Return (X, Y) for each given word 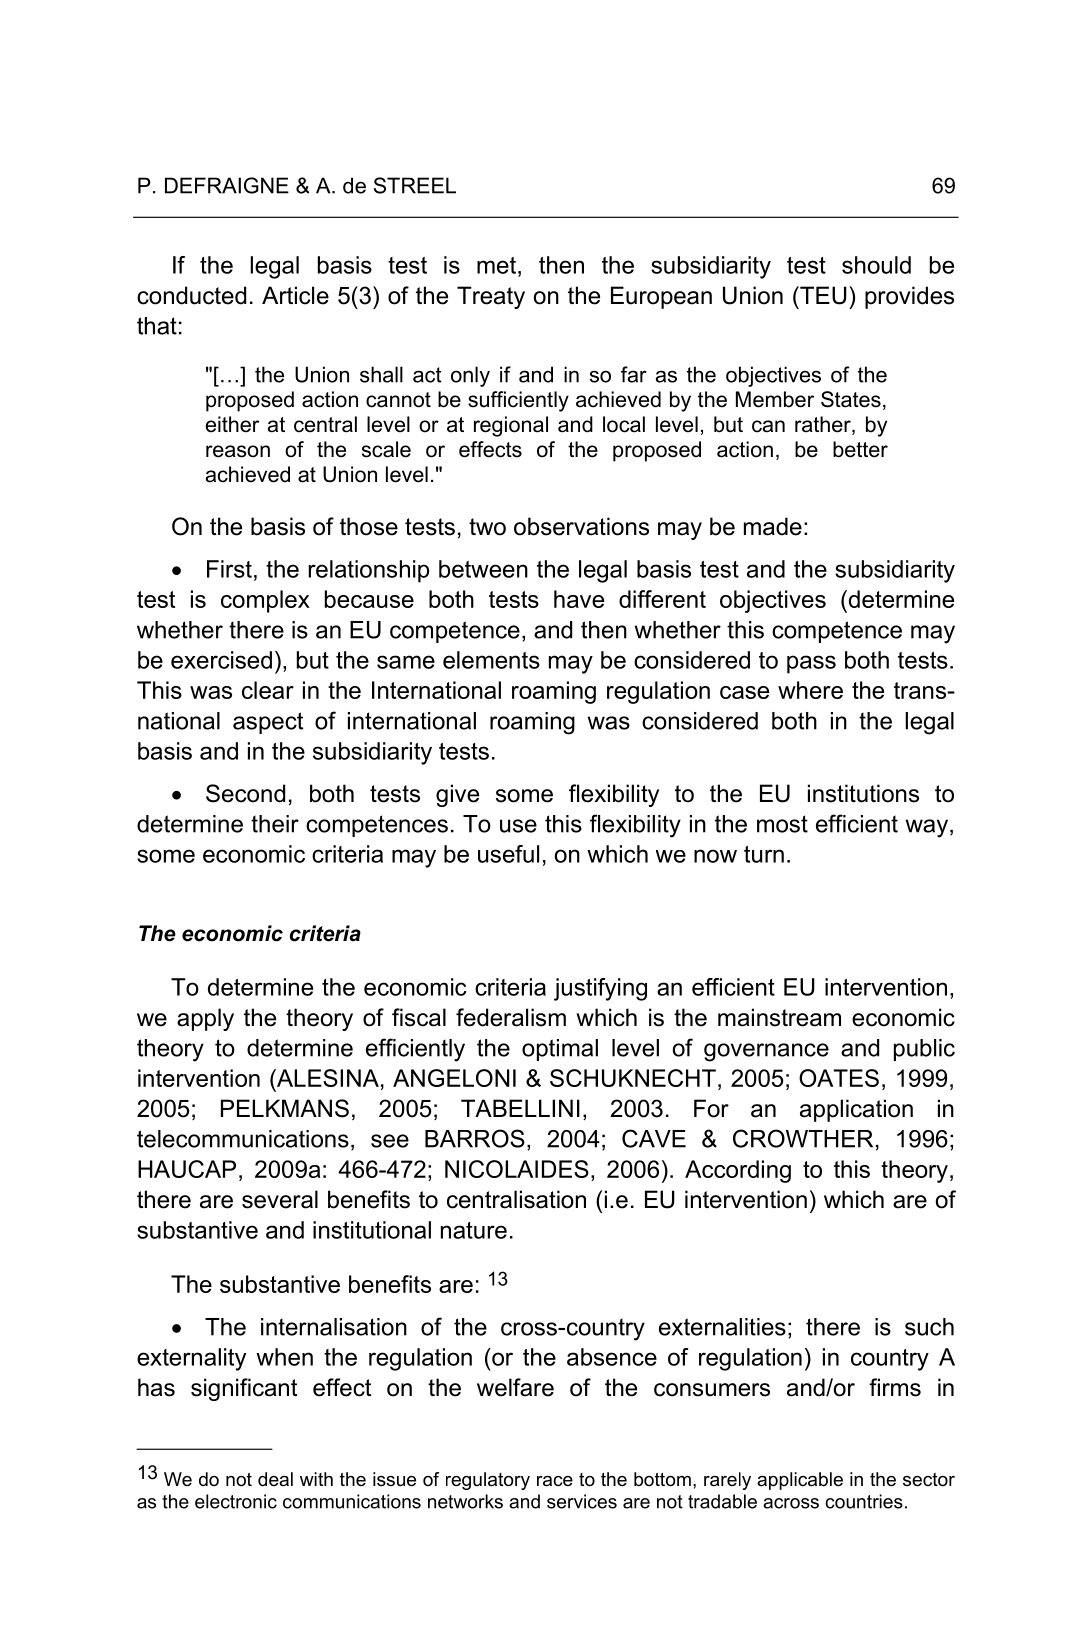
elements (491, 660)
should (876, 265)
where (810, 690)
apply (205, 1019)
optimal (560, 1050)
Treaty (491, 297)
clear (268, 690)
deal (275, 1479)
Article (295, 295)
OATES (839, 1078)
